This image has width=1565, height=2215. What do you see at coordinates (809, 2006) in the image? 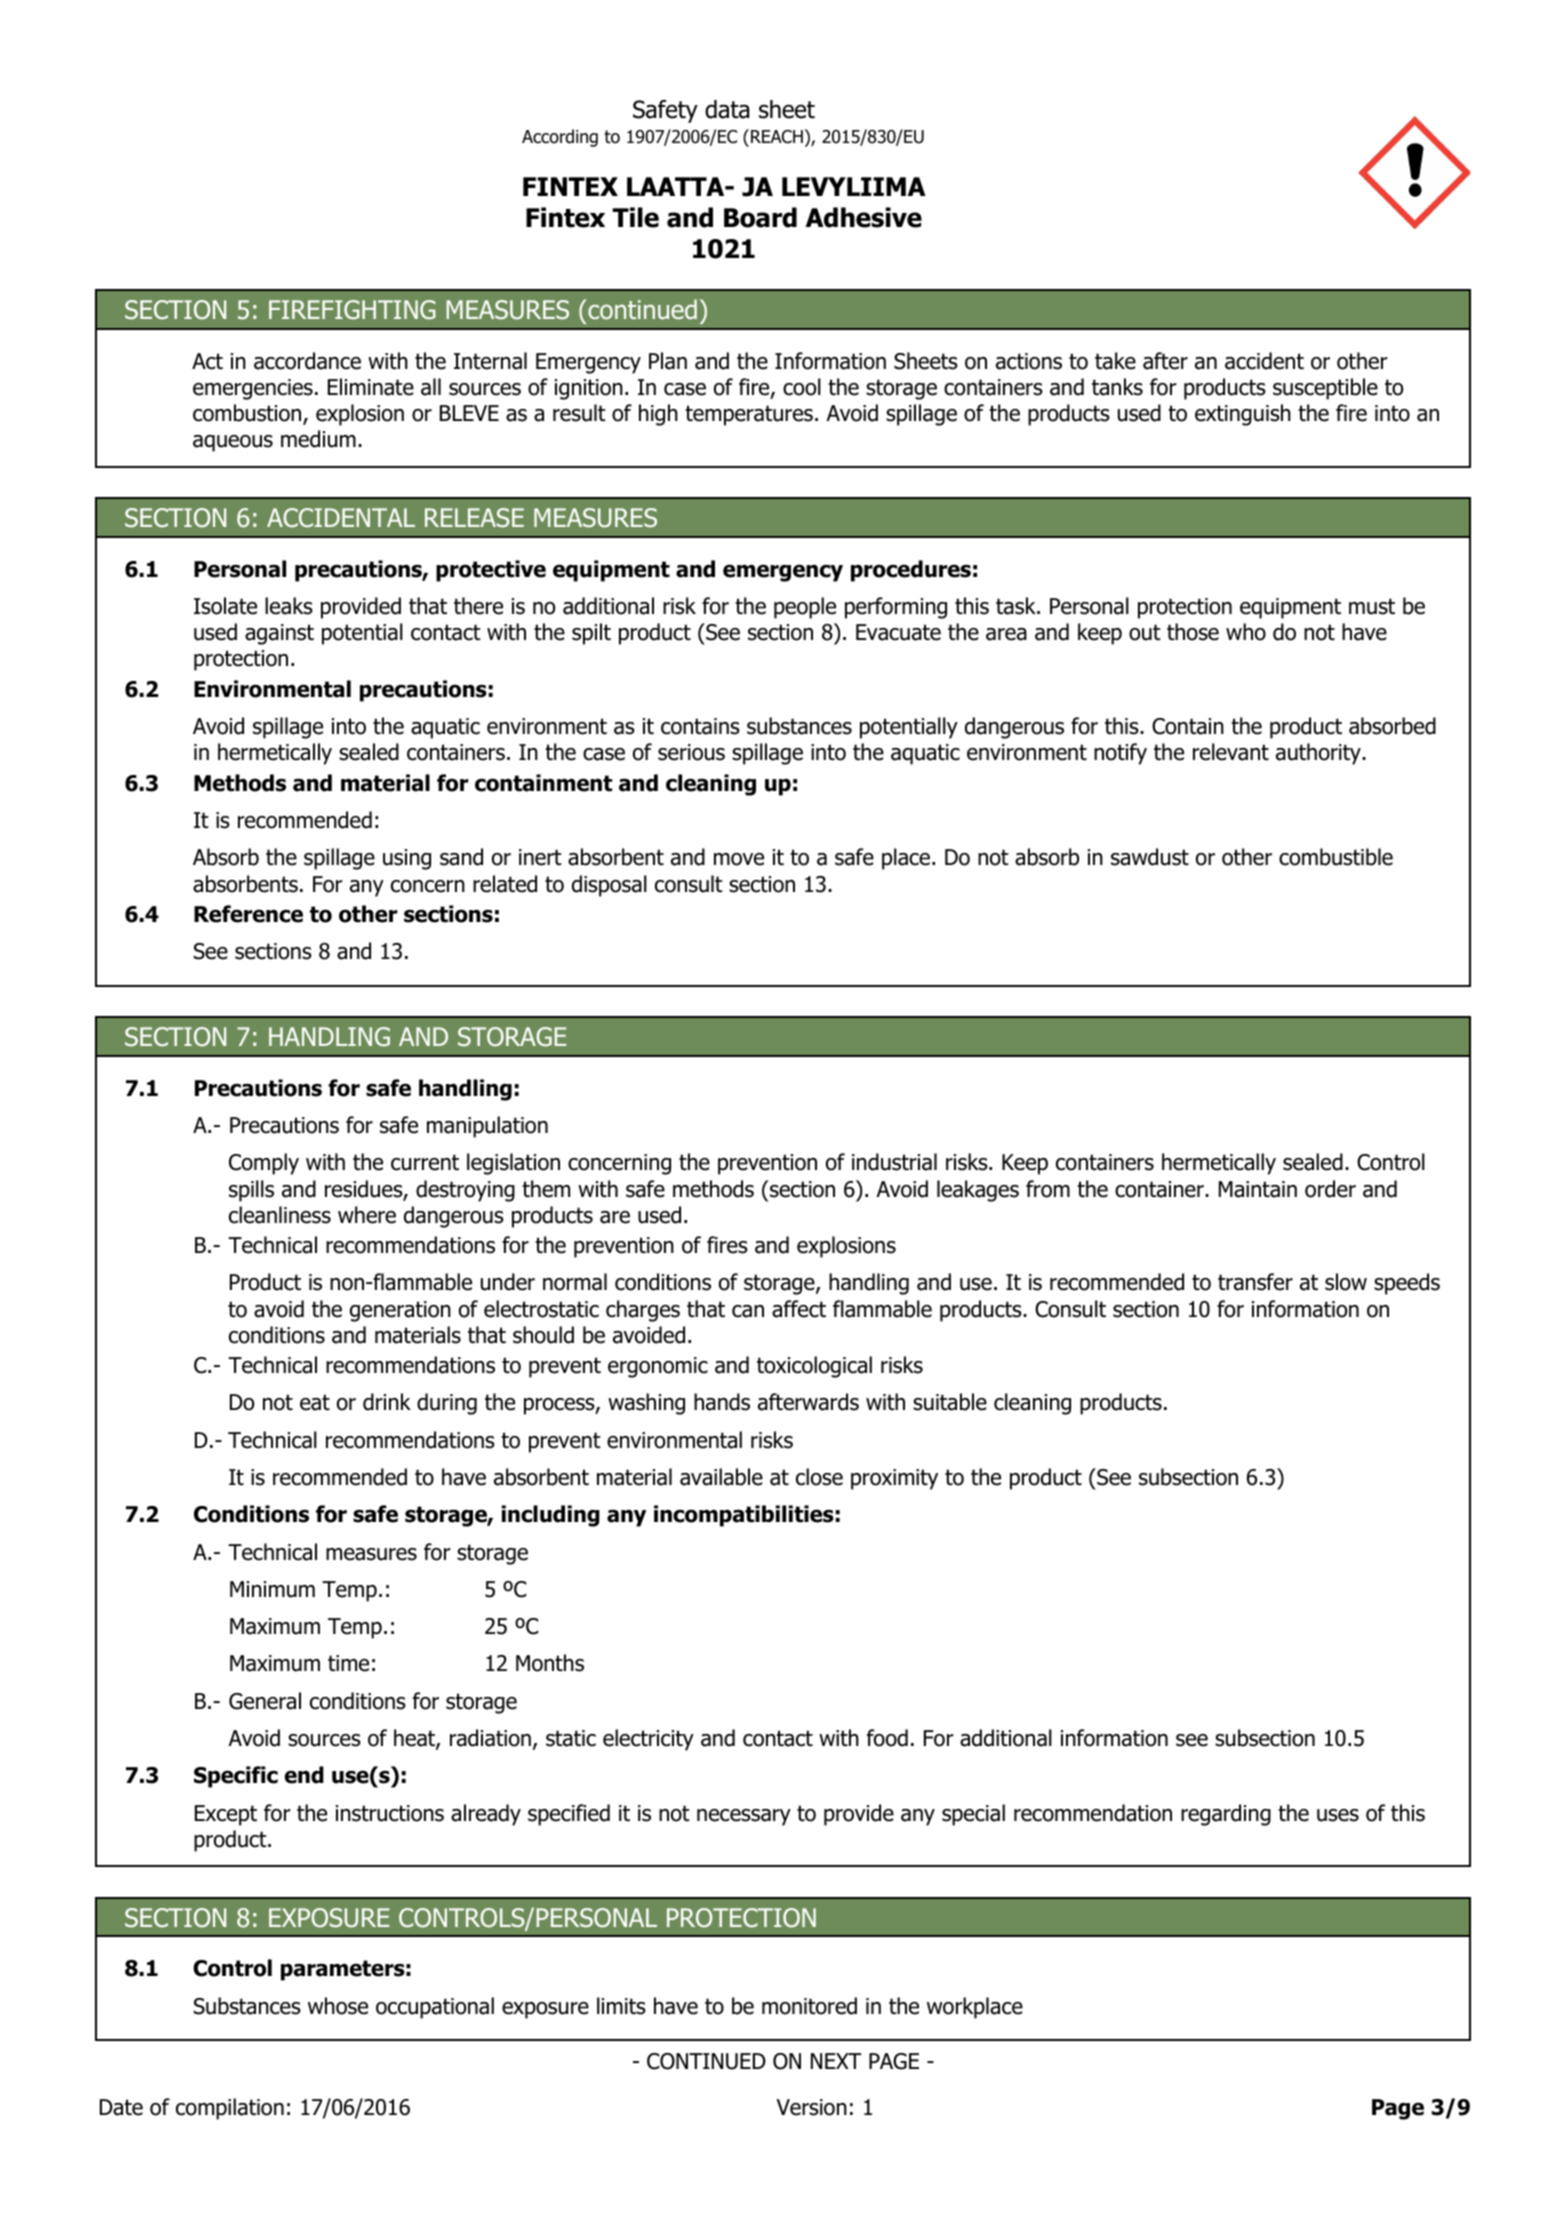
I see `monitored` at bounding box center [809, 2006].
